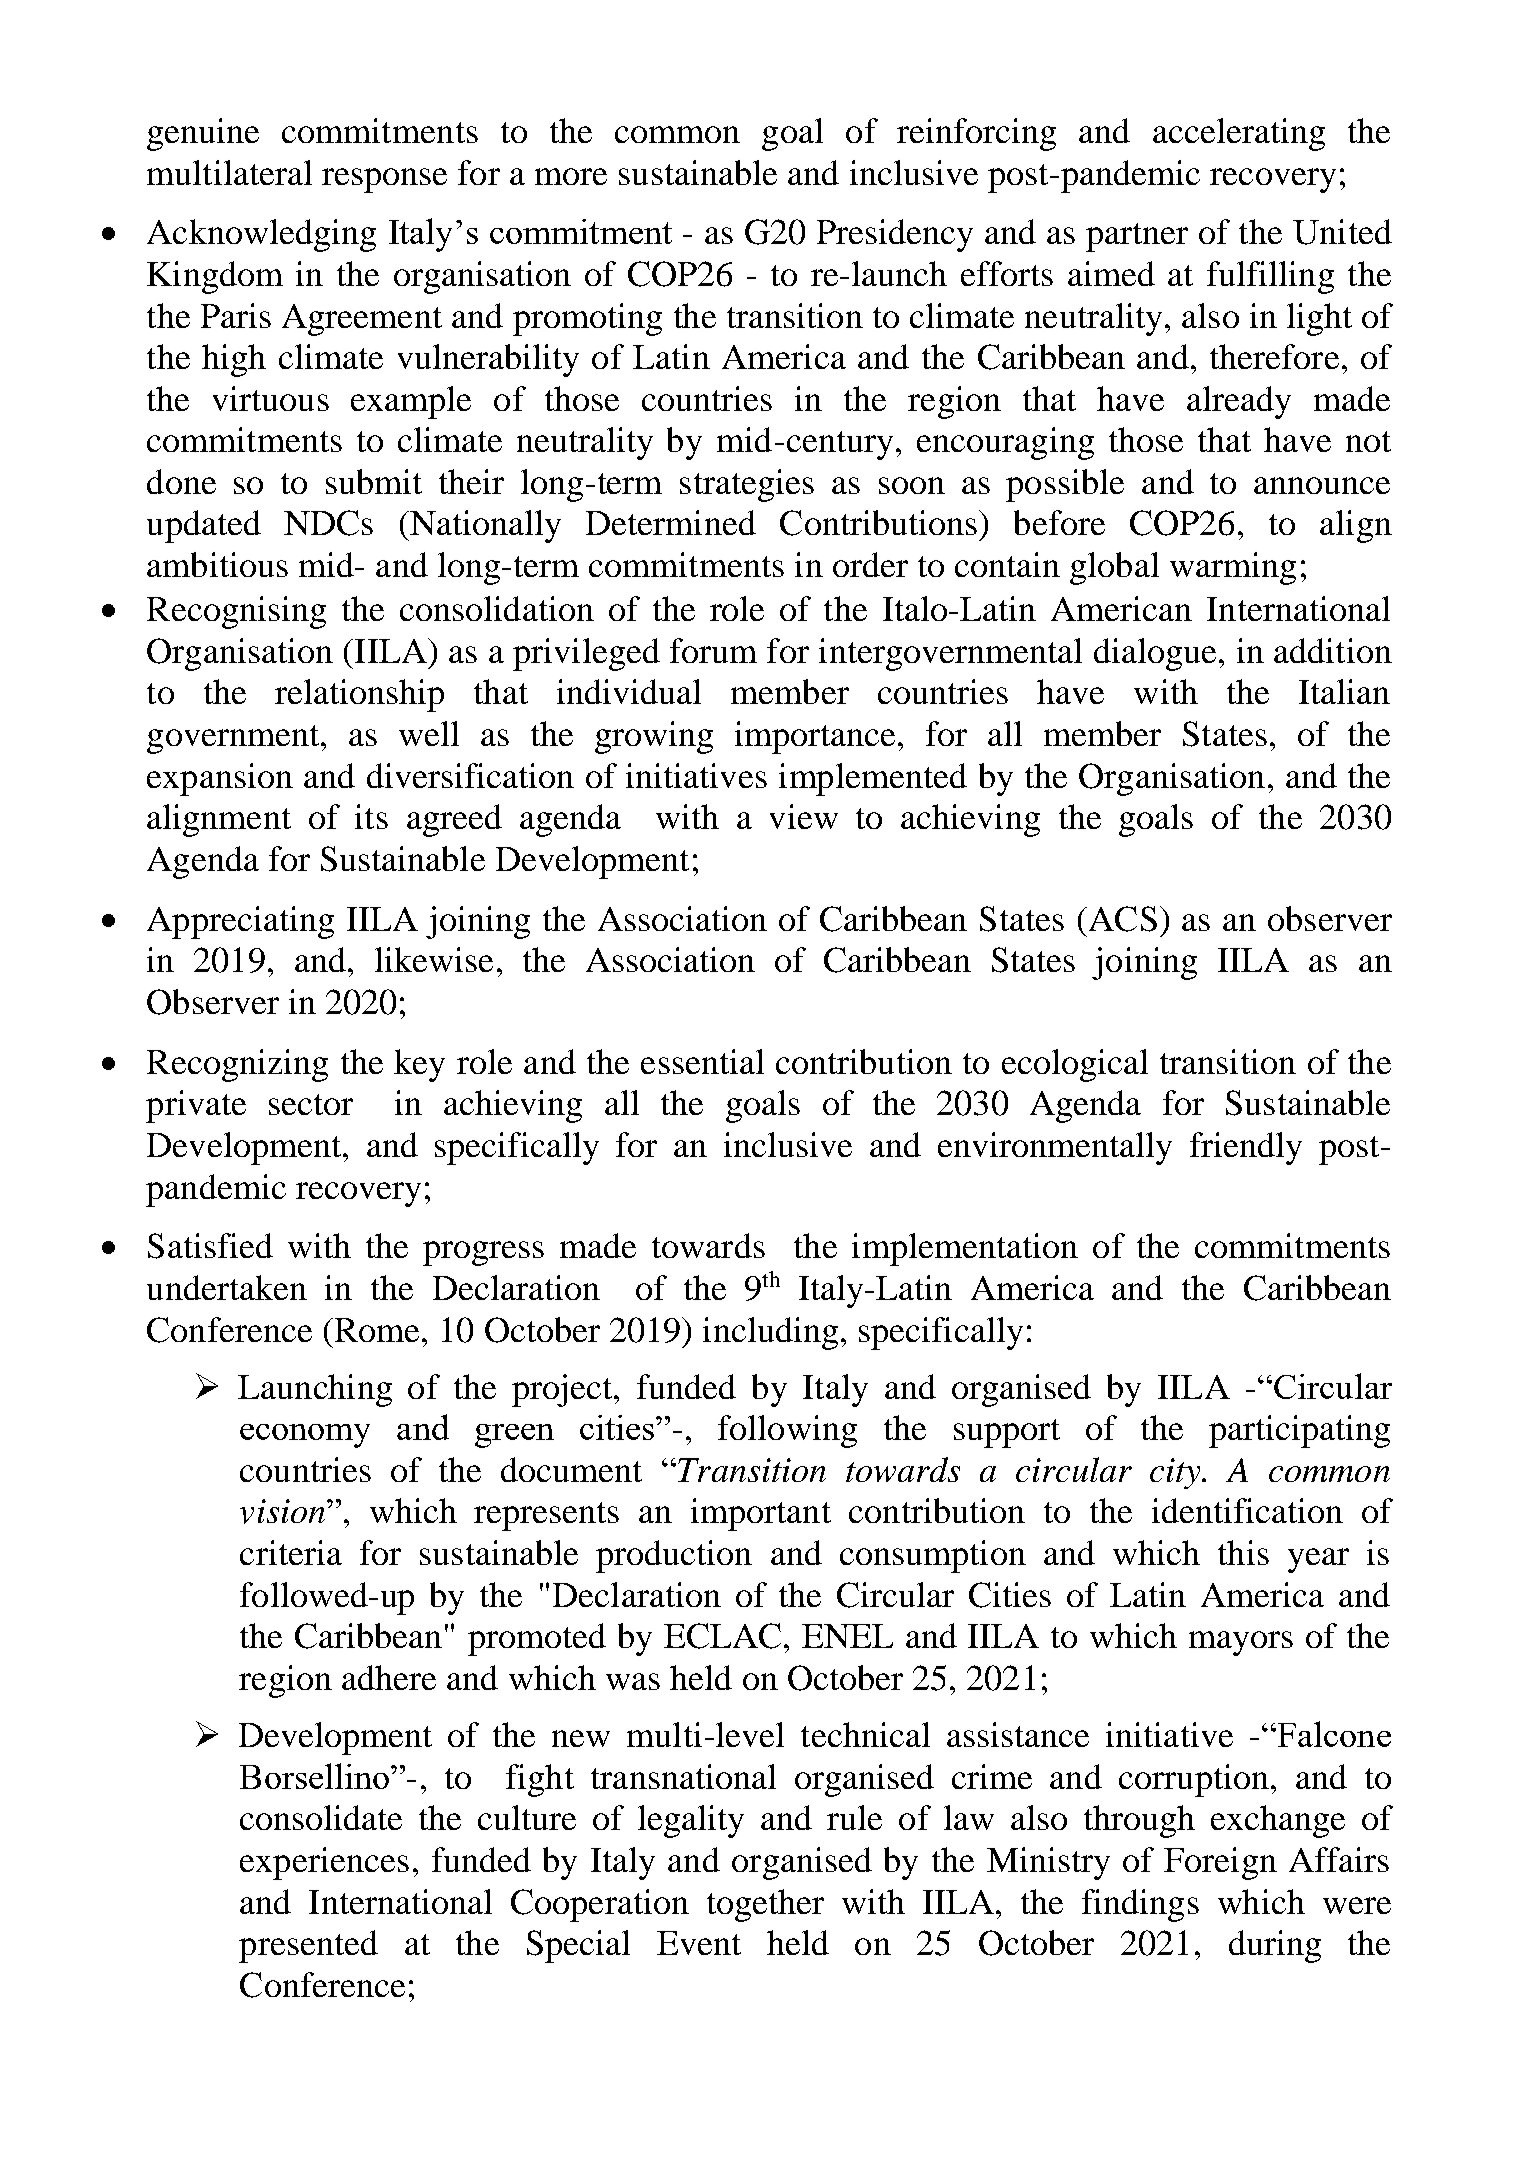 The height and width of the document is (2176, 1538). Describe the element at coordinates (713, 650) in the document. I see `forum` at that location.
